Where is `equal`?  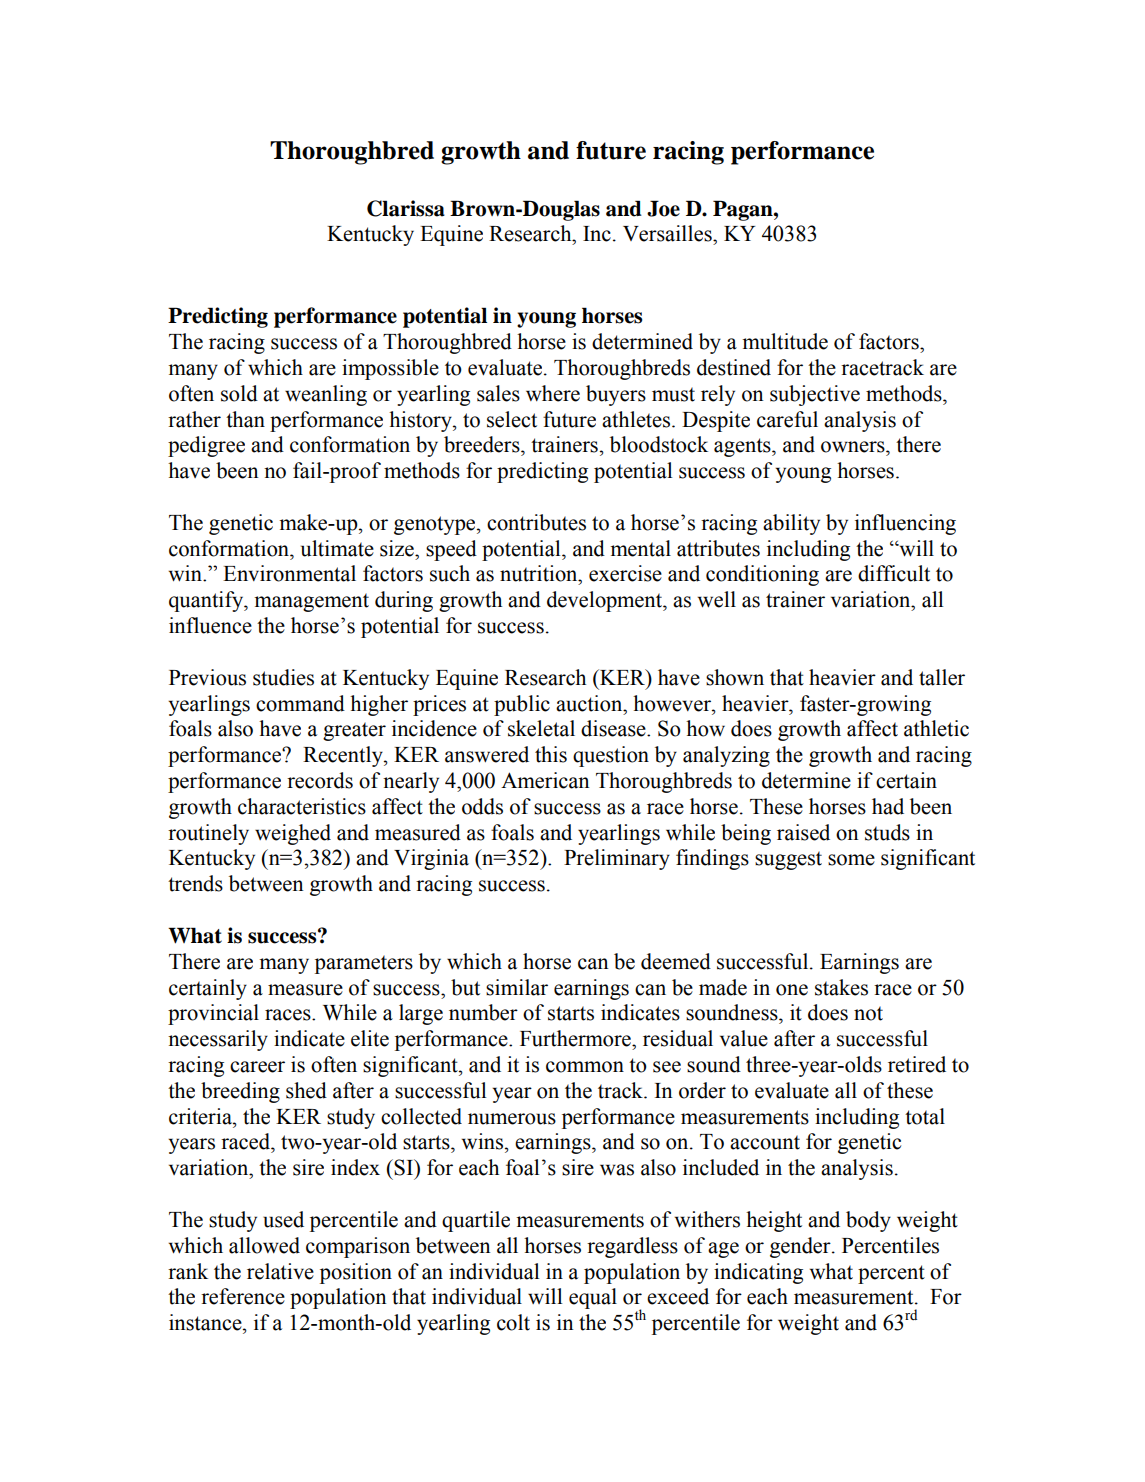 equal is located at coordinates (593, 1298).
